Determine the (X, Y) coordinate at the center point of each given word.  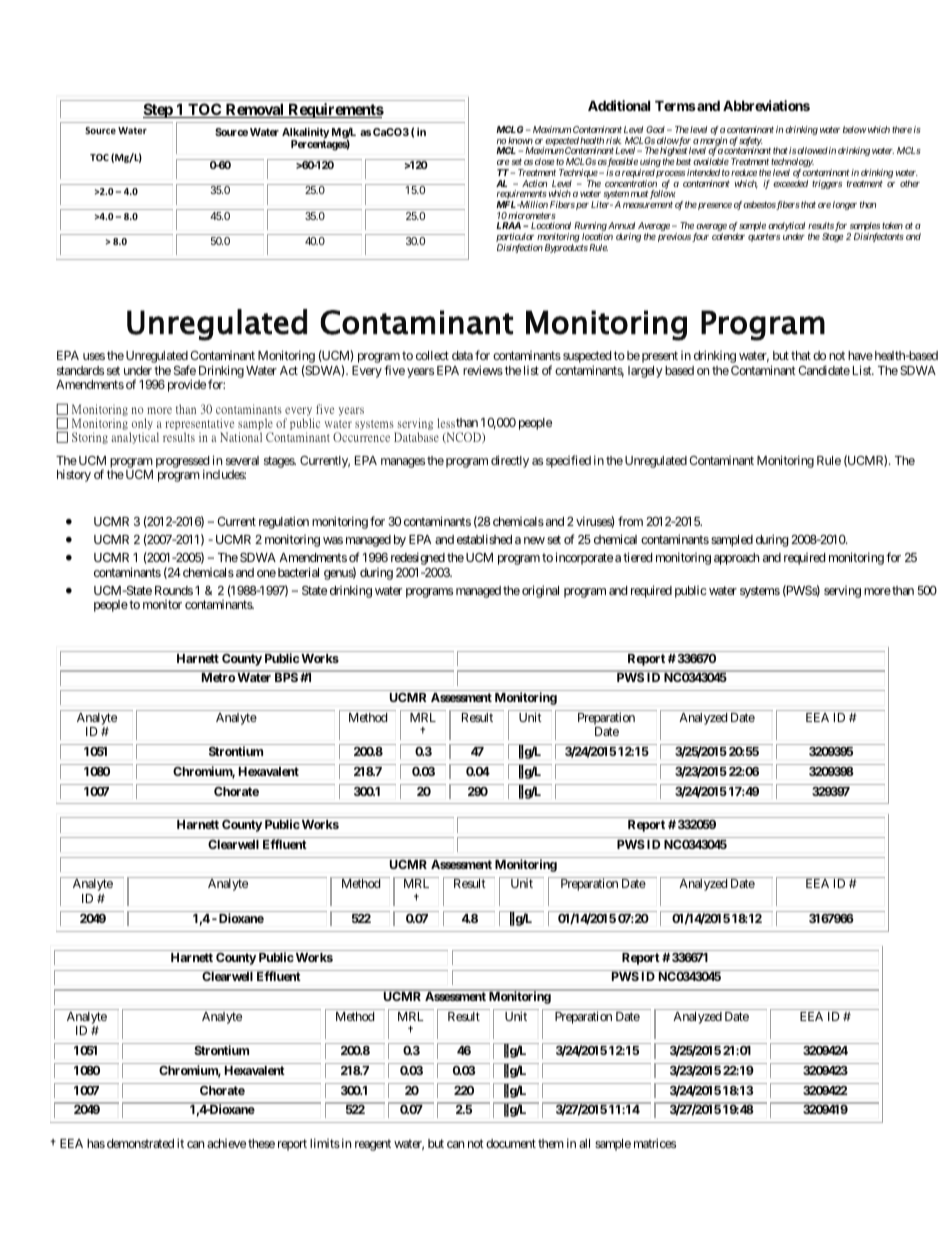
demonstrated (140, 1143)
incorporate (584, 558)
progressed (182, 463)
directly (510, 461)
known (520, 140)
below (855, 129)
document (511, 1143)
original (540, 591)
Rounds (174, 590)
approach (736, 559)
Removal (255, 110)
